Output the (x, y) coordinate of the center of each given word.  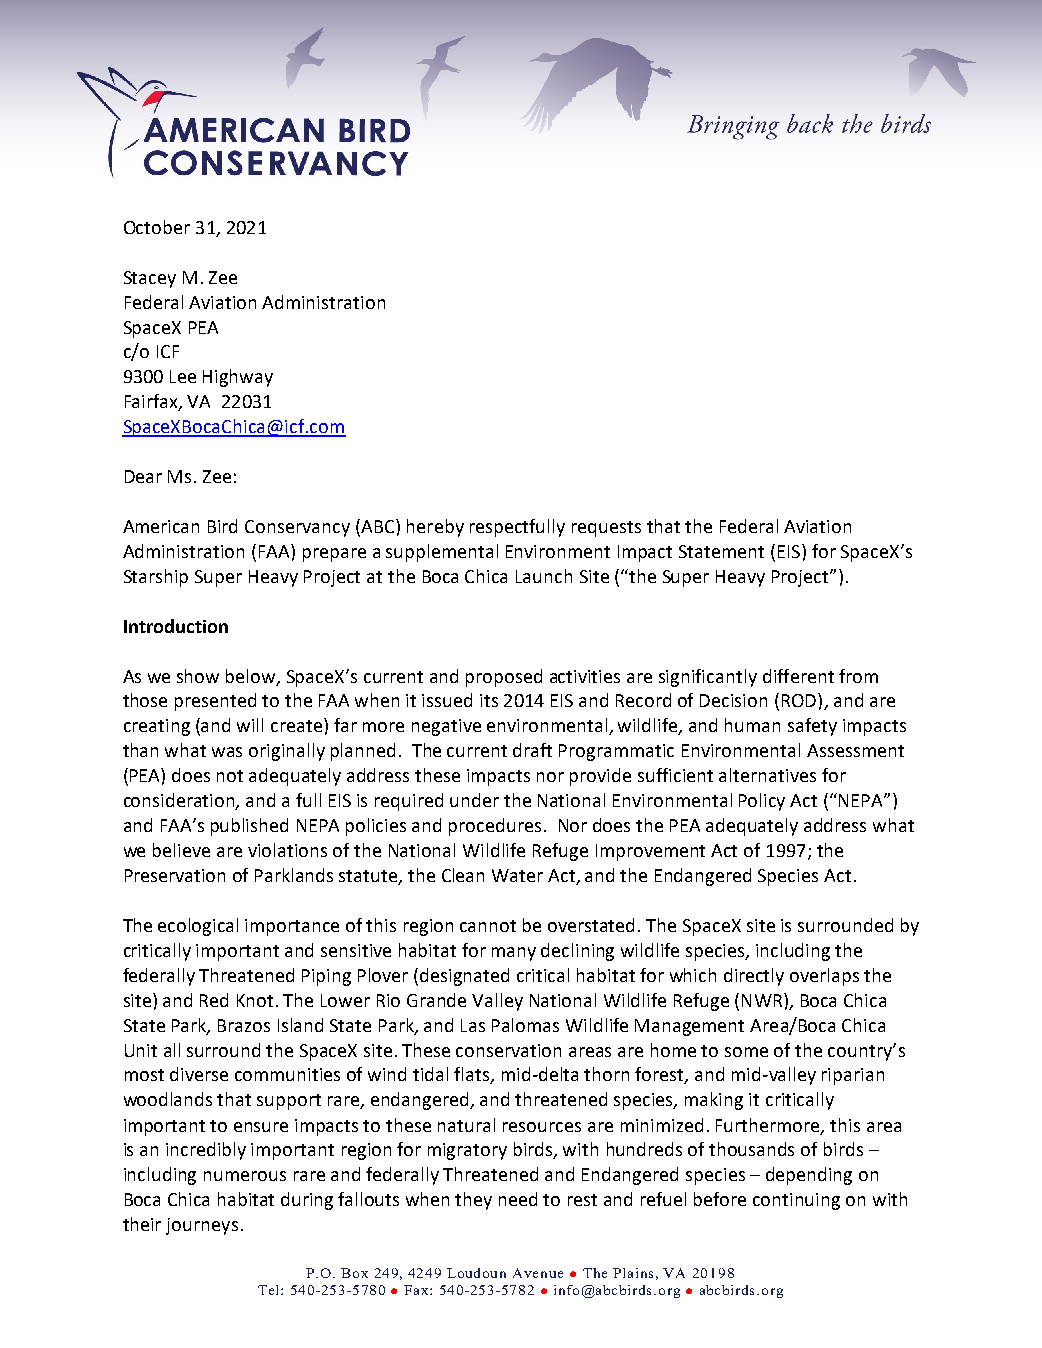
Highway (238, 378)
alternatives (767, 775)
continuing (796, 1201)
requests (606, 529)
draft (532, 750)
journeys (202, 1226)
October (157, 227)
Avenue (538, 1273)
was (227, 752)
